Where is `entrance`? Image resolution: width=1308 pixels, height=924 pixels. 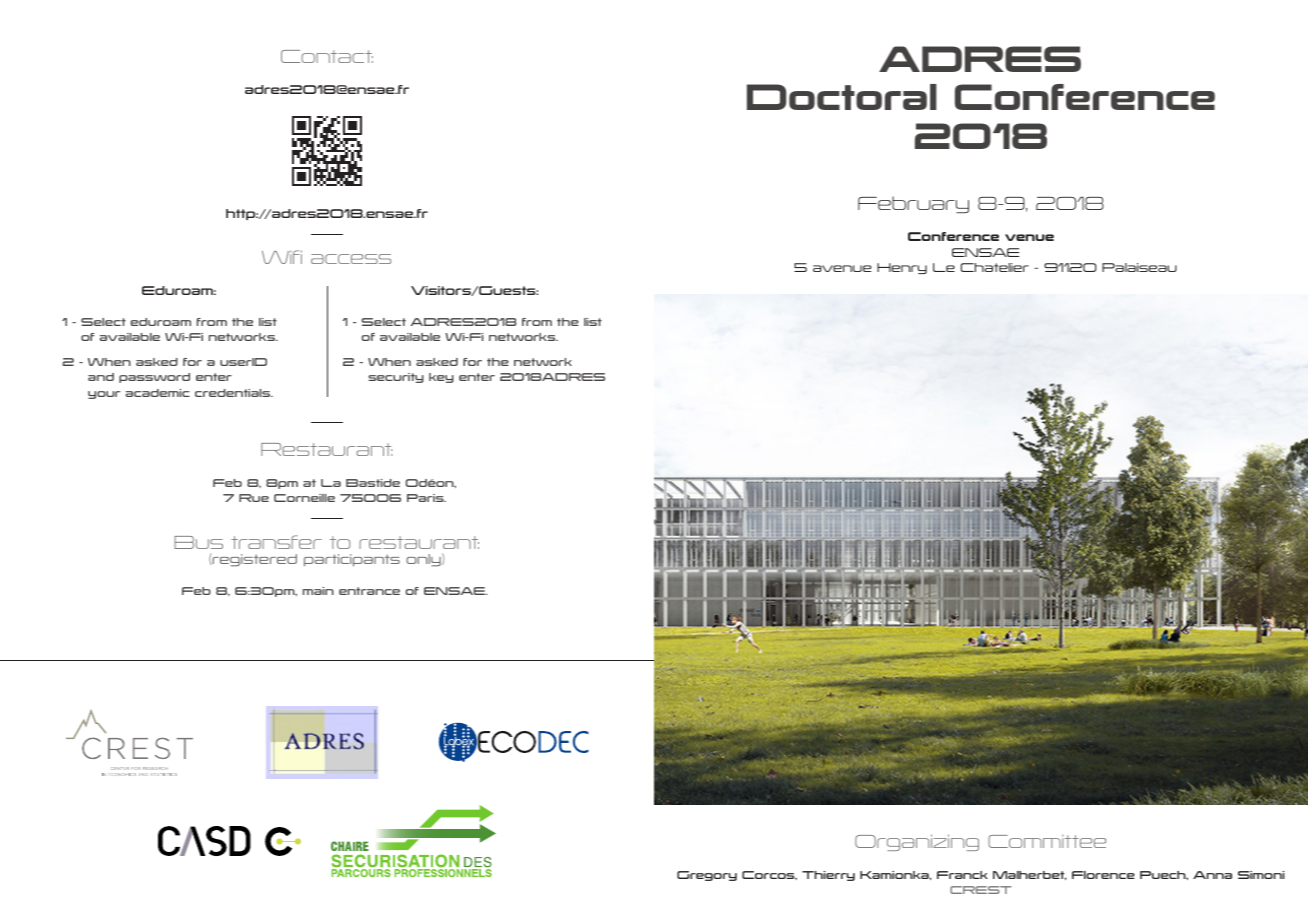 entrance is located at coordinates (369, 591).
